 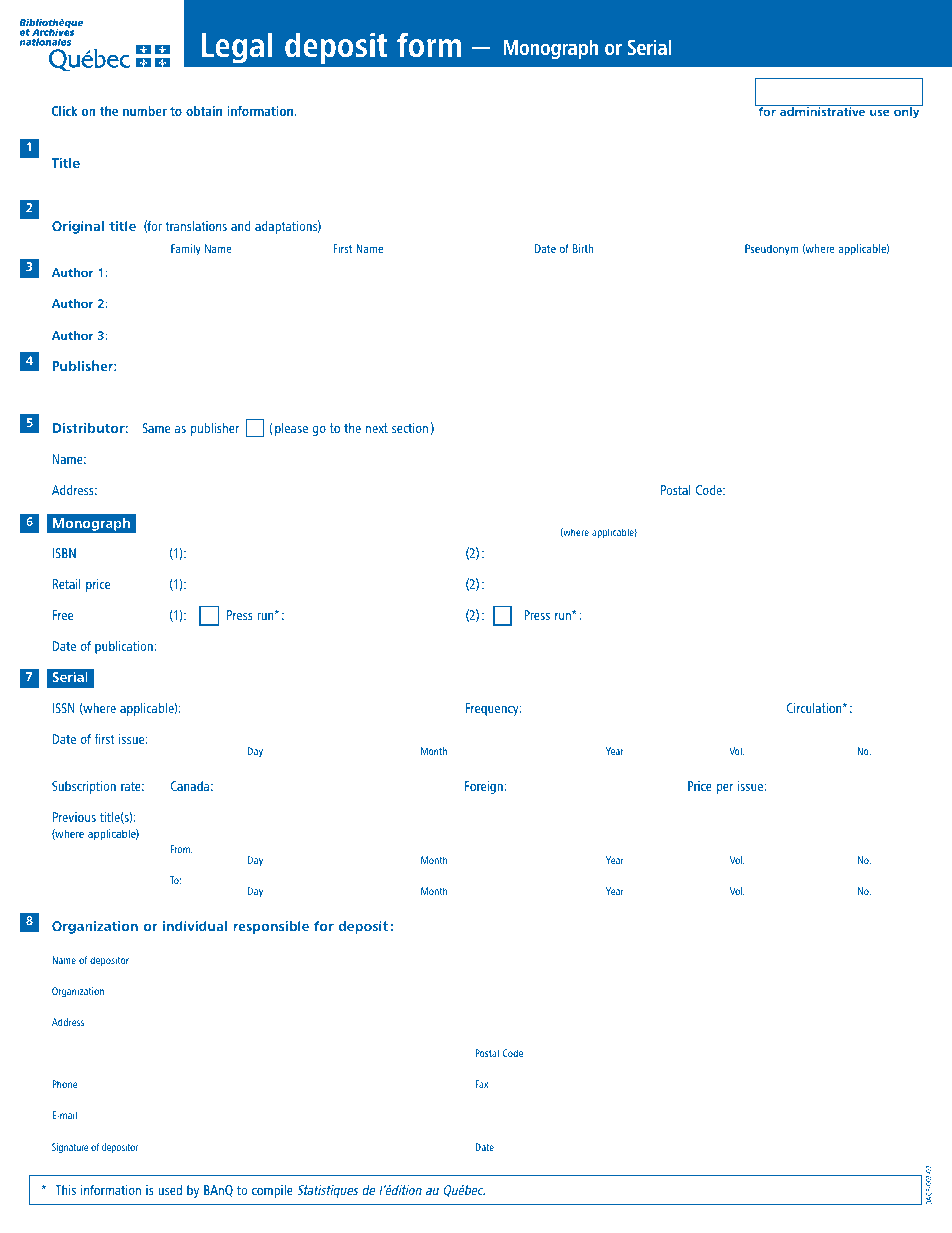 What do you see at coordinates (170, 1190) in the screenshot?
I see `used` at bounding box center [170, 1190].
